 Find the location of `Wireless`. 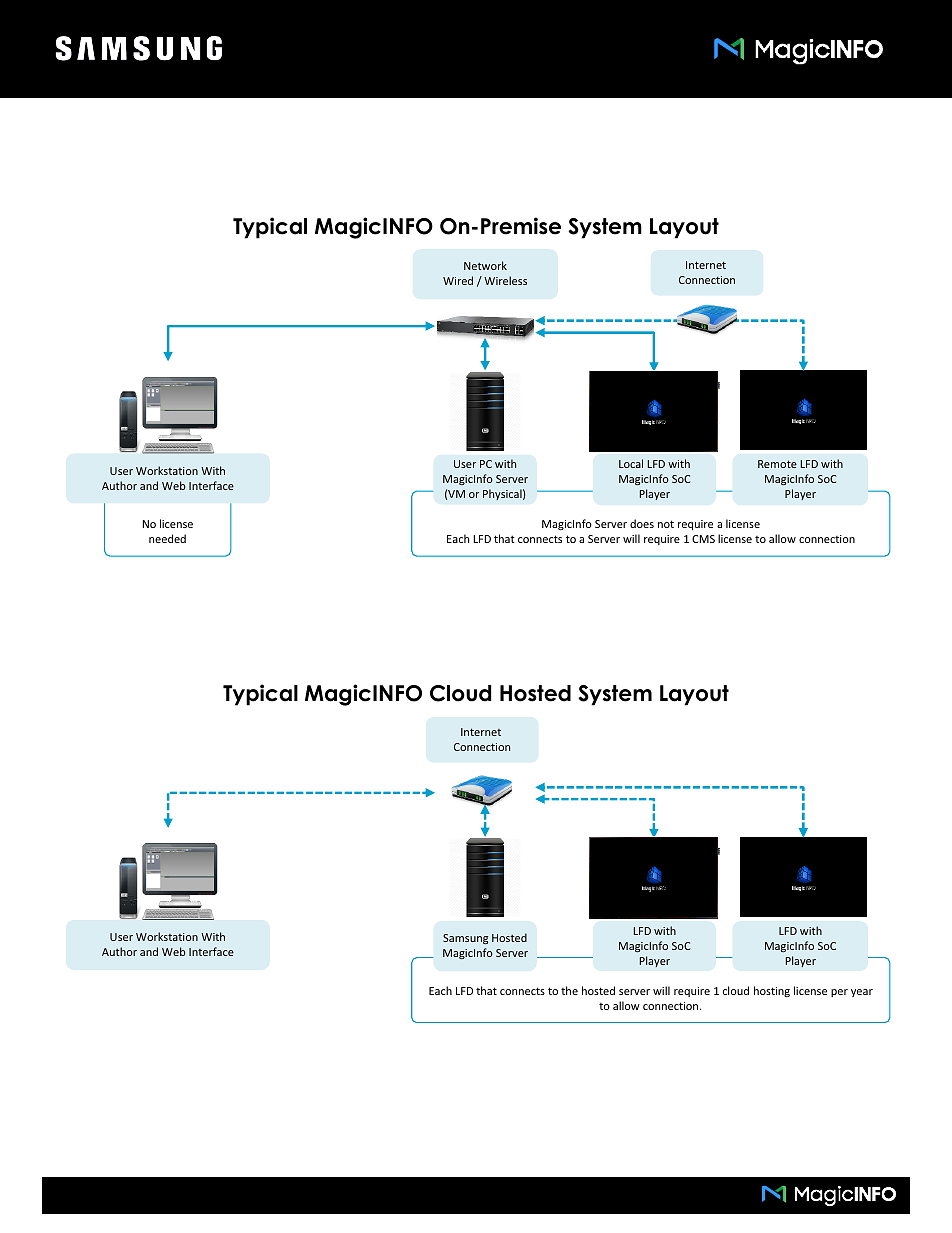

Wireless is located at coordinates (505, 280).
